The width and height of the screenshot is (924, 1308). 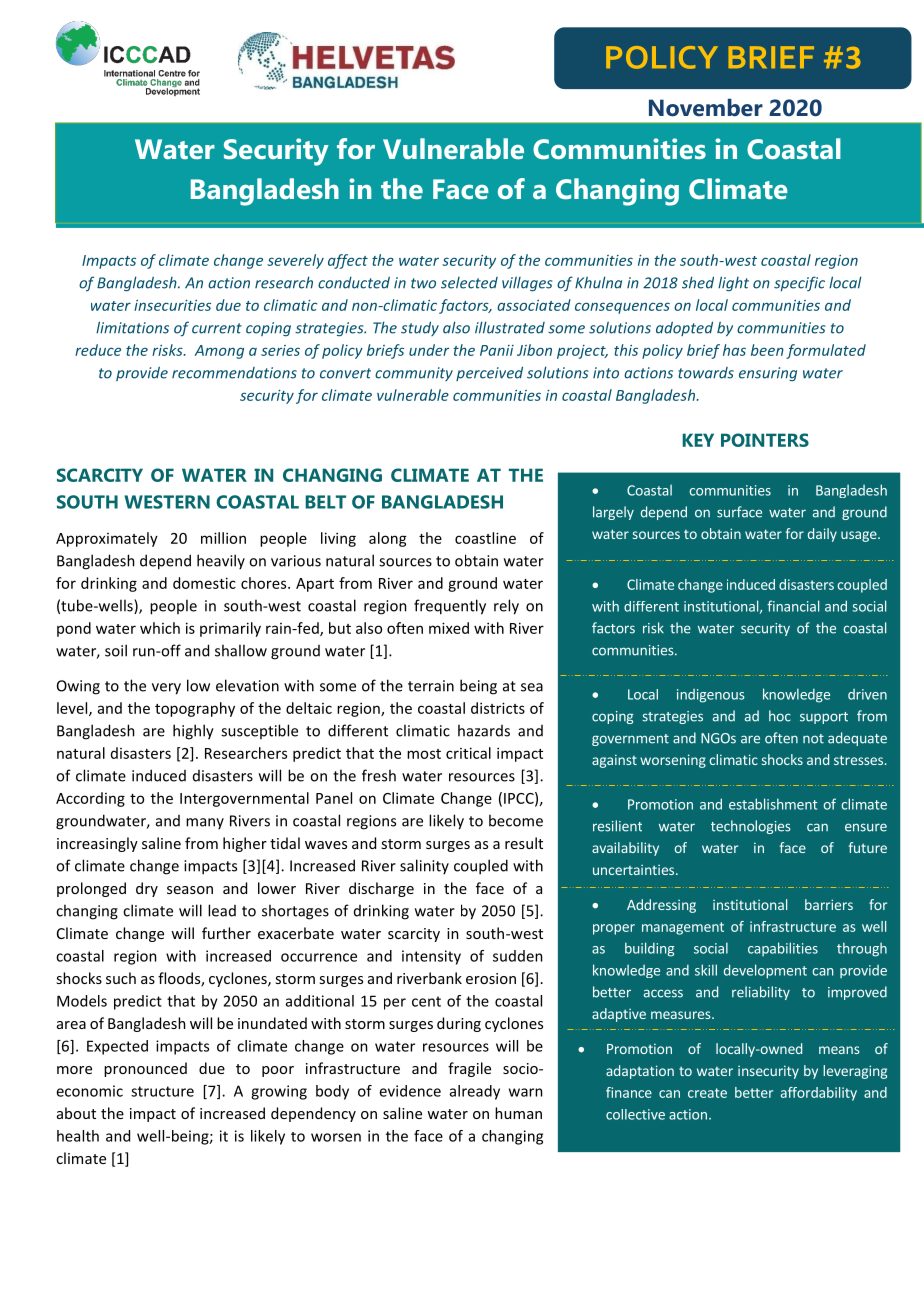 What do you see at coordinates (768, 374) in the screenshot?
I see `ensuring` at bounding box center [768, 374].
